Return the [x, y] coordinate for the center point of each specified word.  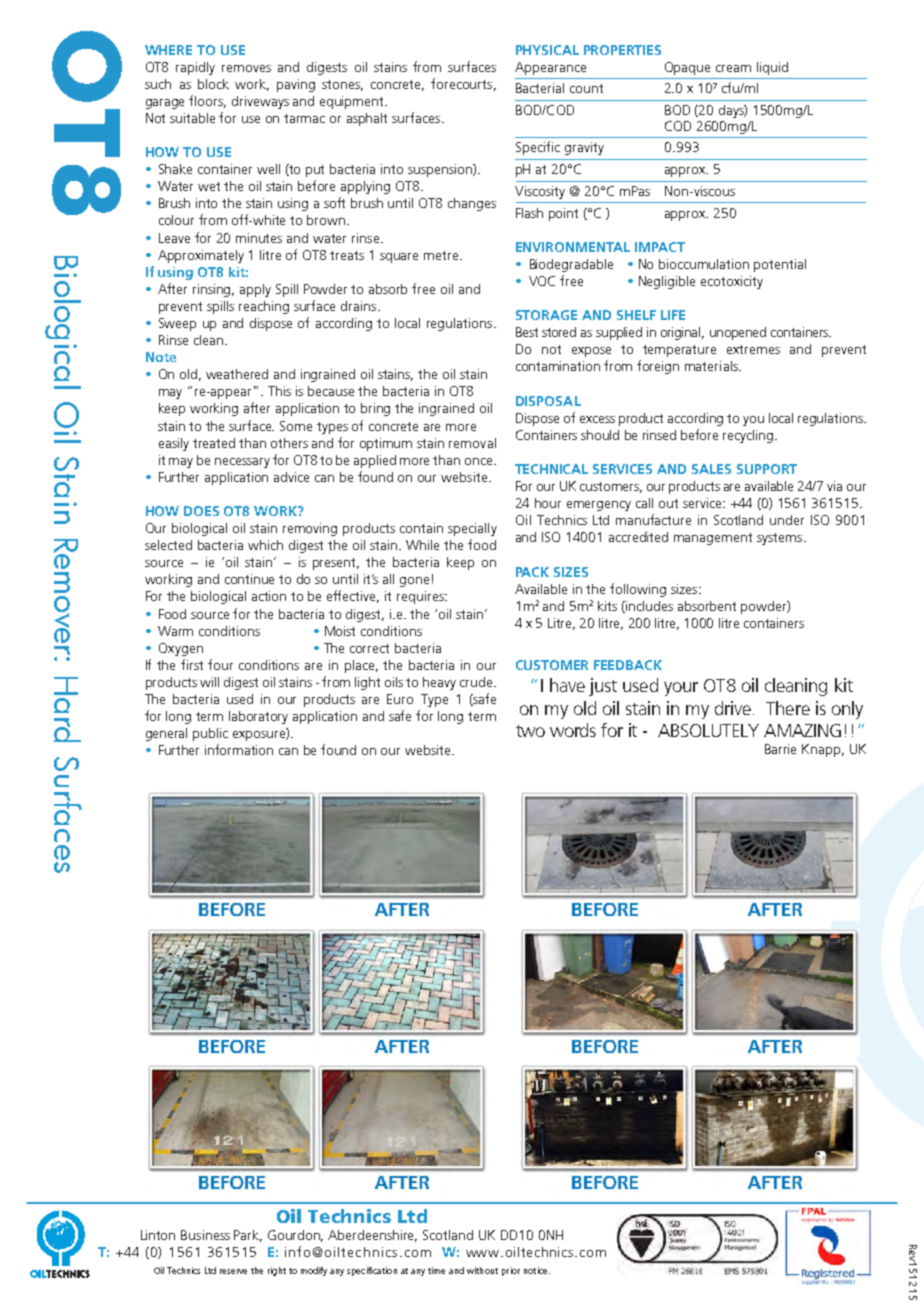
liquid [772, 68]
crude [477, 682]
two [530, 731]
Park [248, 1236]
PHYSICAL [547, 50]
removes [246, 68]
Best [527, 332]
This [279, 391]
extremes [753, 349]
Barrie [780, 749]
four [220, 664]
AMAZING [802, 730]
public [210, 734]
